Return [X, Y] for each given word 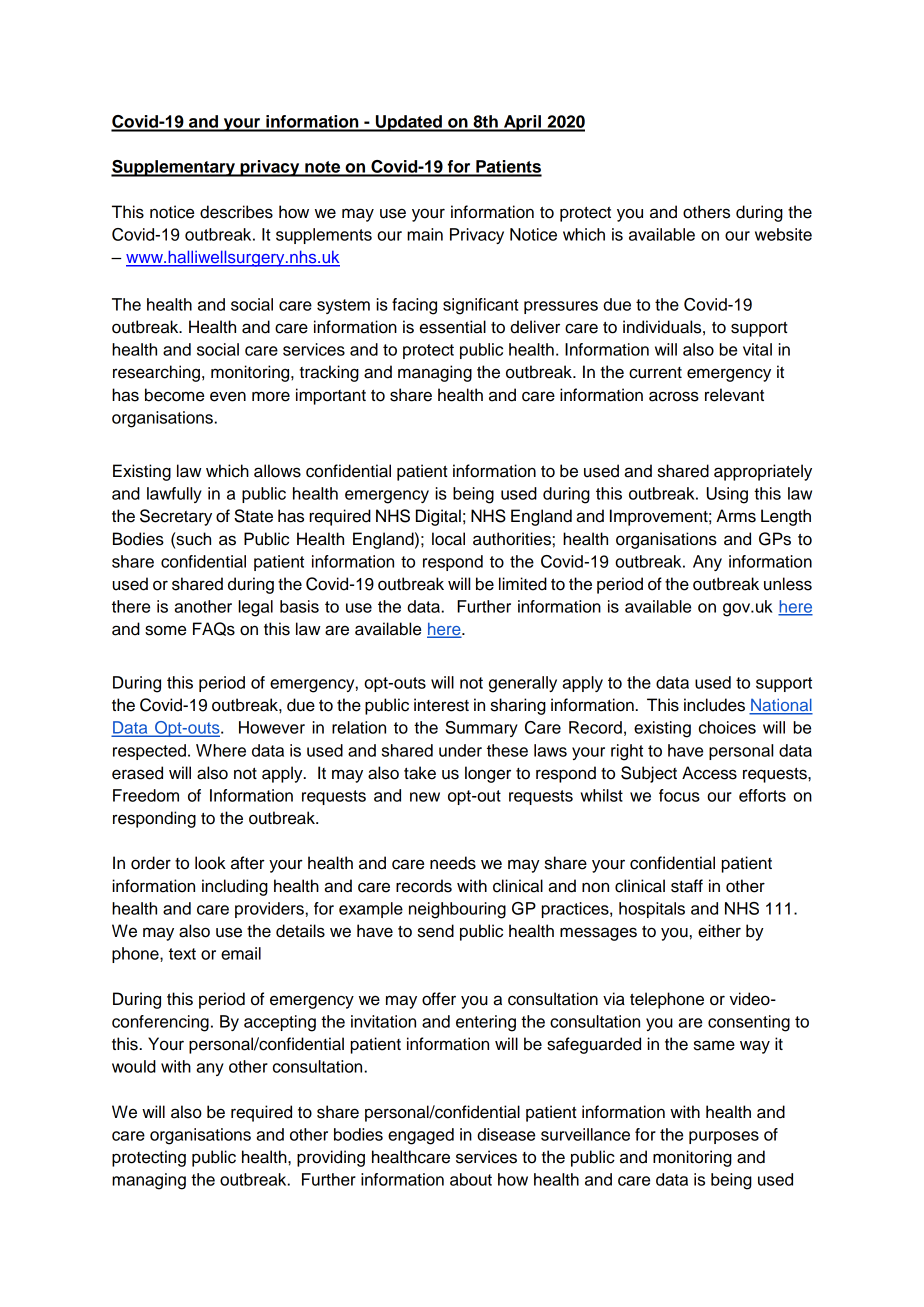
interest [441, 705]
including [235, 887]
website [783, 234]
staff [687, 886]
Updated [409, 123]
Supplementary [174, 168]
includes [714, 705]
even [228, 396]
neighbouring [457, 910]
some [165, 630]
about [471, 1179]
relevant [734, 395]
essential [453, 327]
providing [331, 1158]
